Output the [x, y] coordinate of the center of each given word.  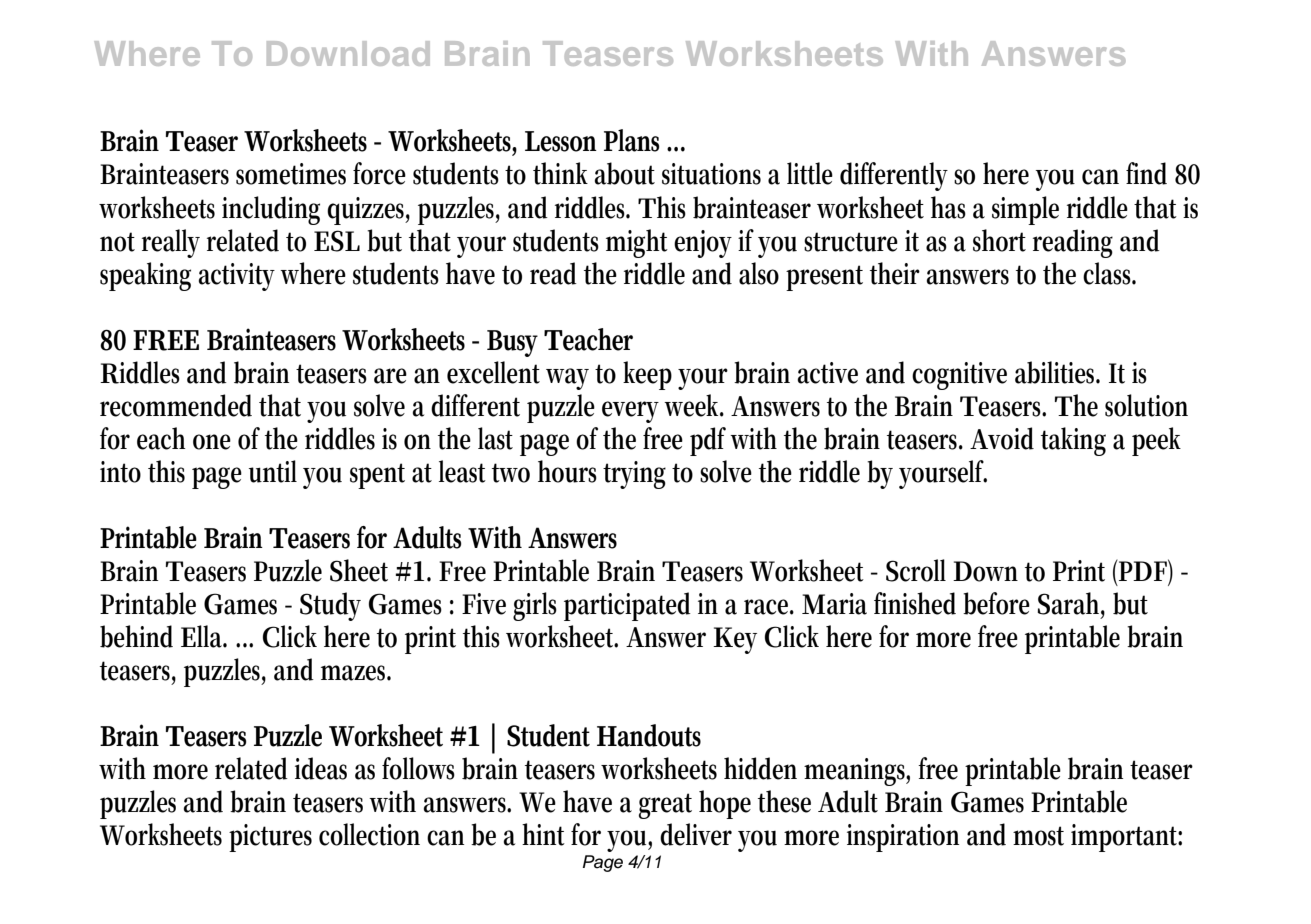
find [1146, 173]
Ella [204, 636]
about [625, 173]
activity [237, 277]
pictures [270, 838]
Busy [512, 343]
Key [735, 640]
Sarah [1071, 604]
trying [634, 475]
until [273, 471]
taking [1073, 441]
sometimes [291, 174]
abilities [1057, 372]
